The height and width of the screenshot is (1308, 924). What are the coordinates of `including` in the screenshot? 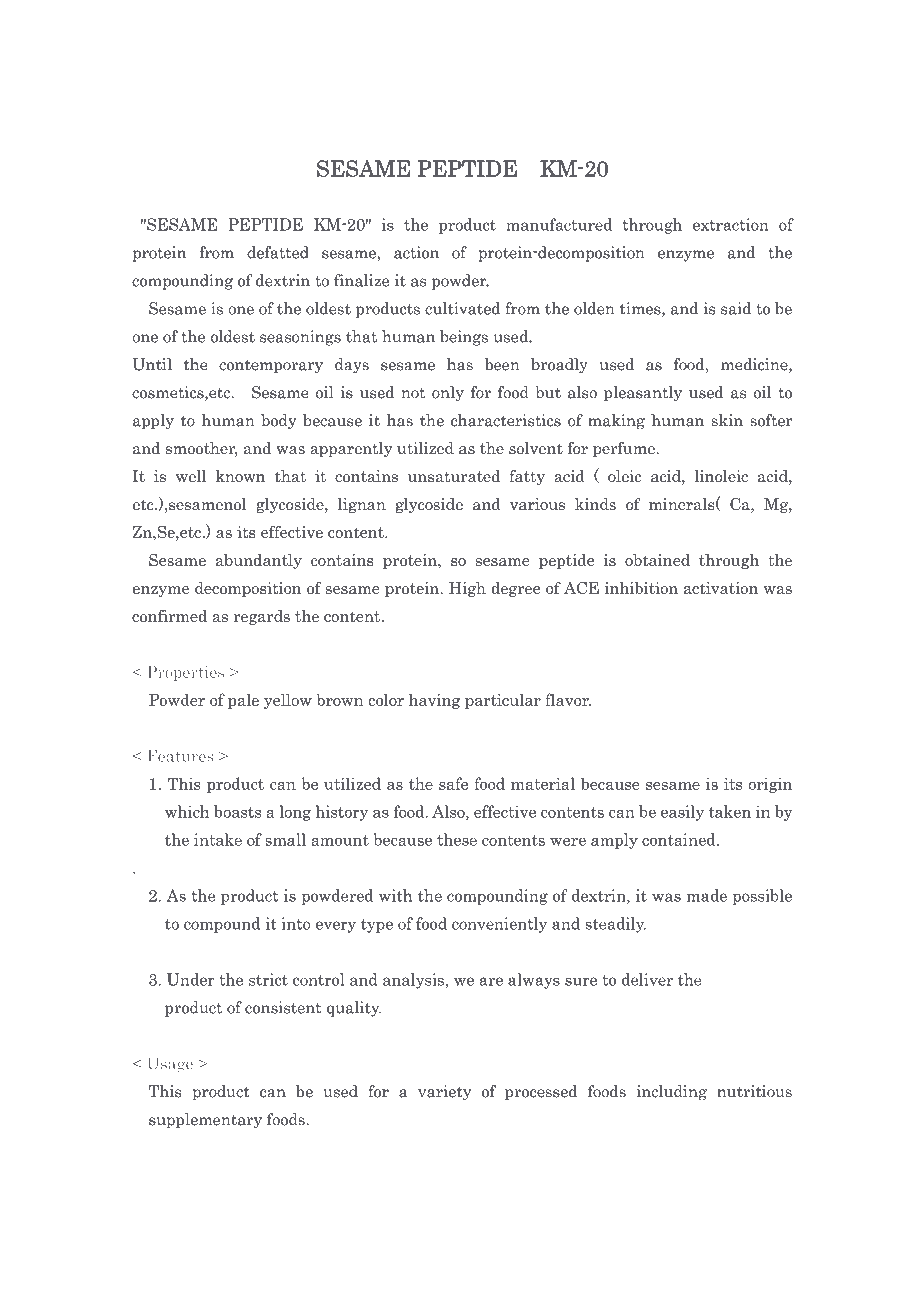 It's located at (672, 1093).
